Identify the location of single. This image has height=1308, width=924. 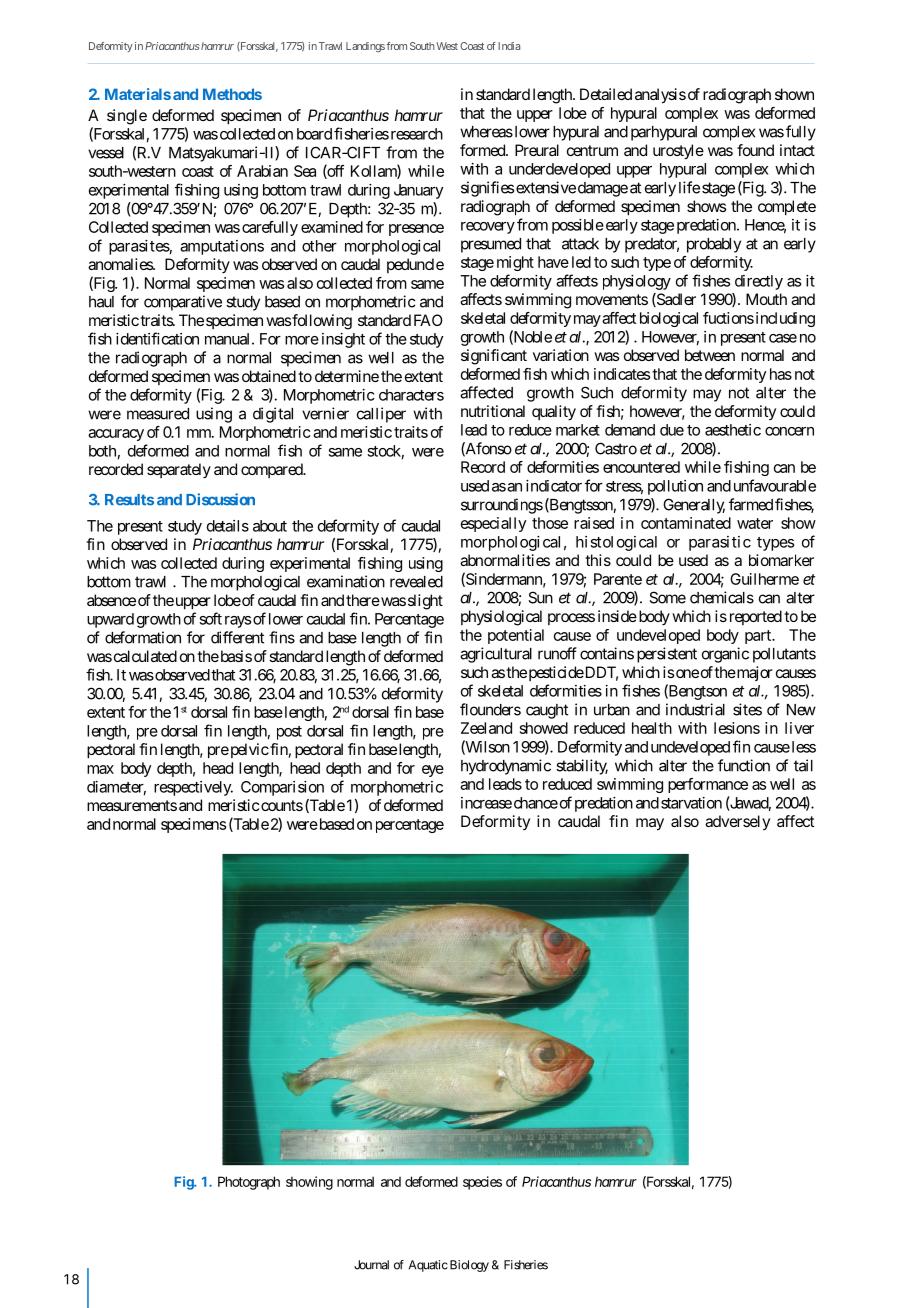
(127, 117).
